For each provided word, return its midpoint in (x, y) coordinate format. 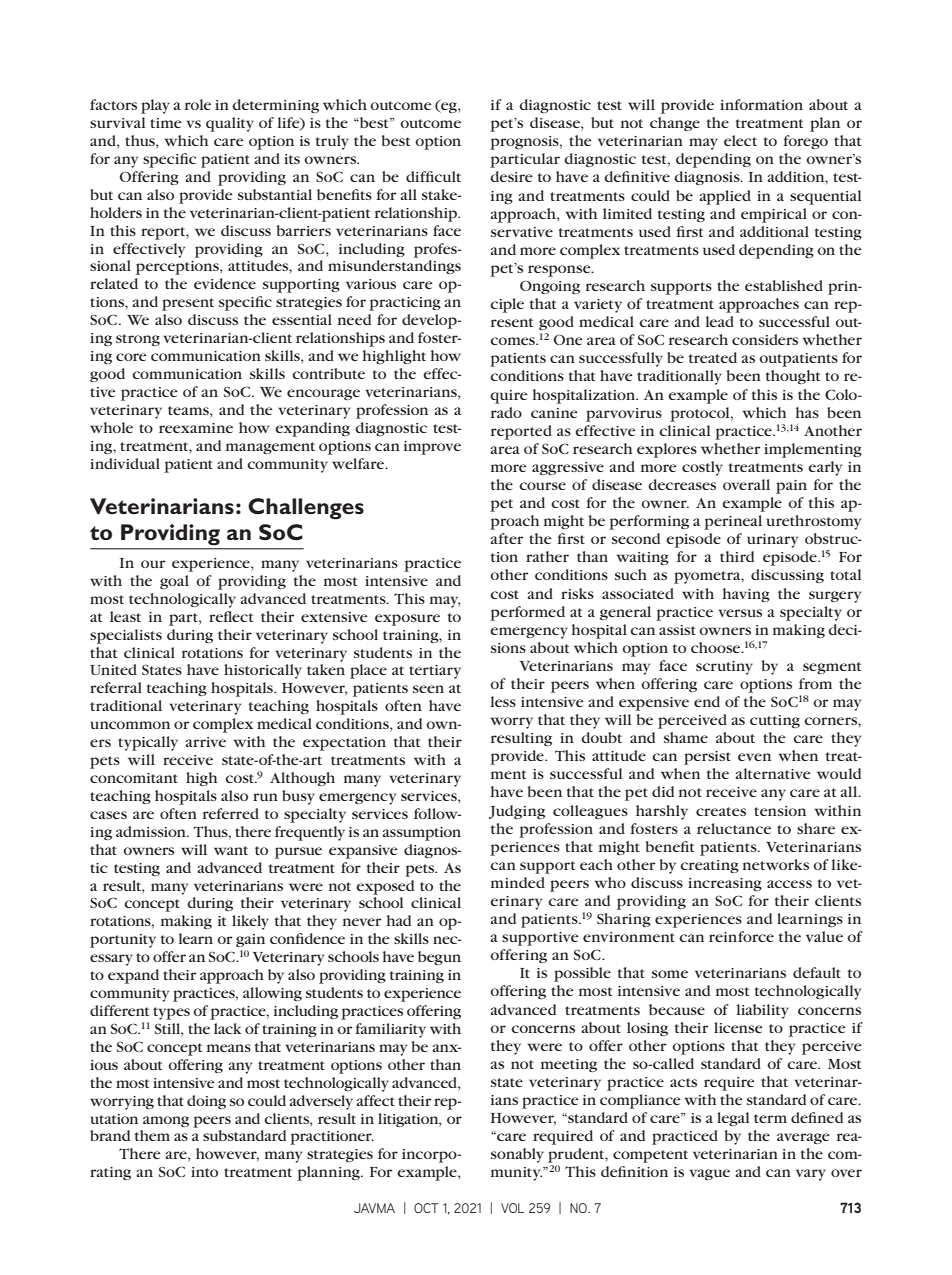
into (204, 1172)
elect (740, 140)
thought (793, 377)
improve (432, 448)
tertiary (435, 672)
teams (189, 410)
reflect (231, 616)
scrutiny (724, 668)
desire (511, 176)
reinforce (741, 936)
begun (439, 958)
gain (250, 940)
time (165, 123)
